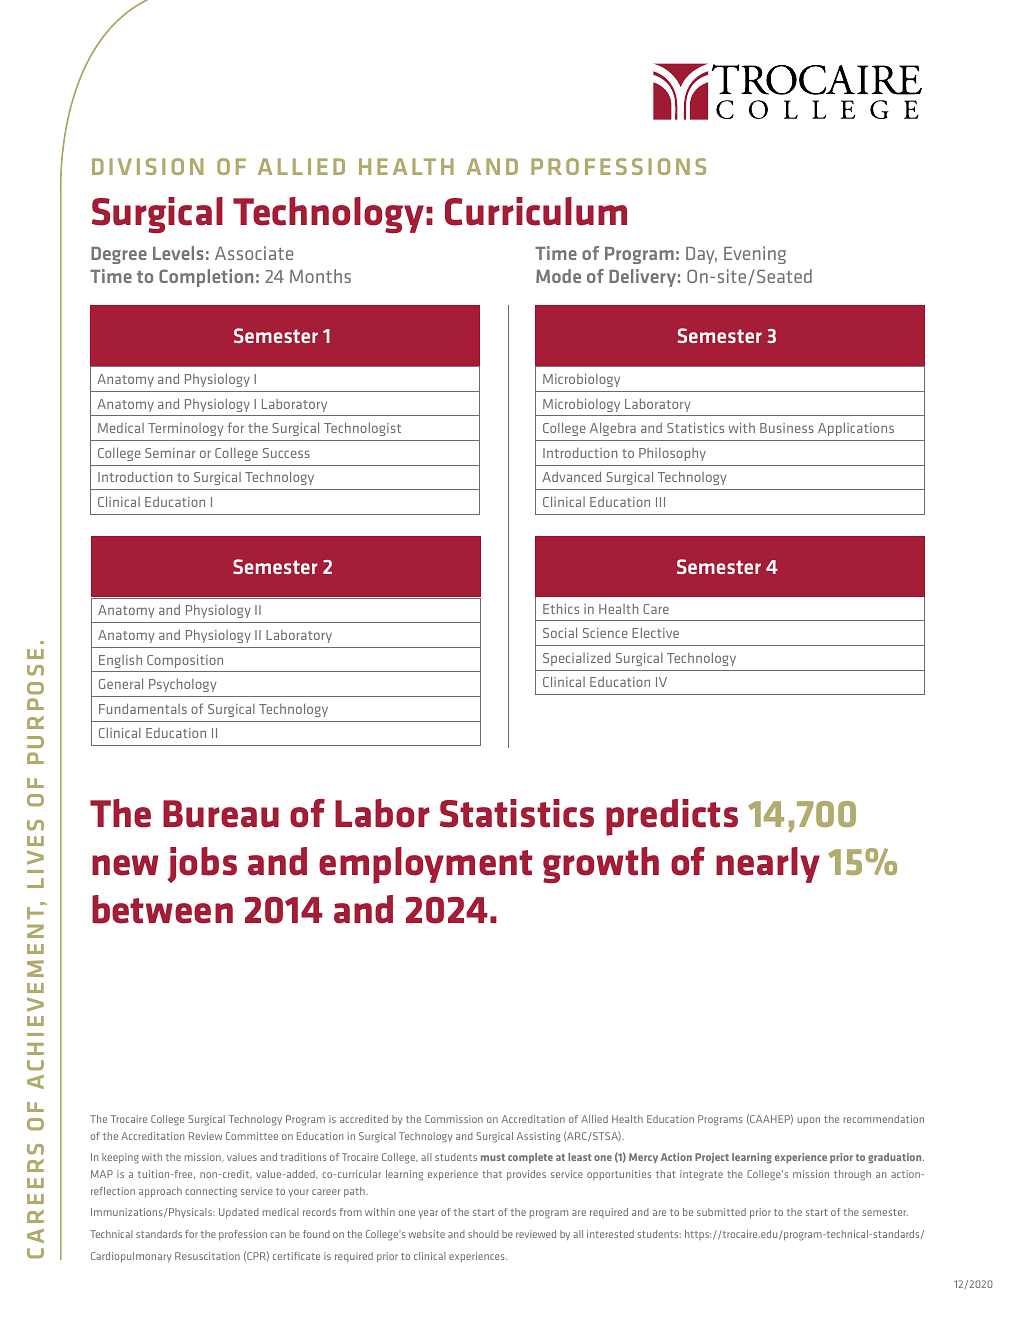 The image size is (1020, 1320). What do you see at coordinates (483, 1234) in the image?
I see `should` at bounding box center [483, 1234].
